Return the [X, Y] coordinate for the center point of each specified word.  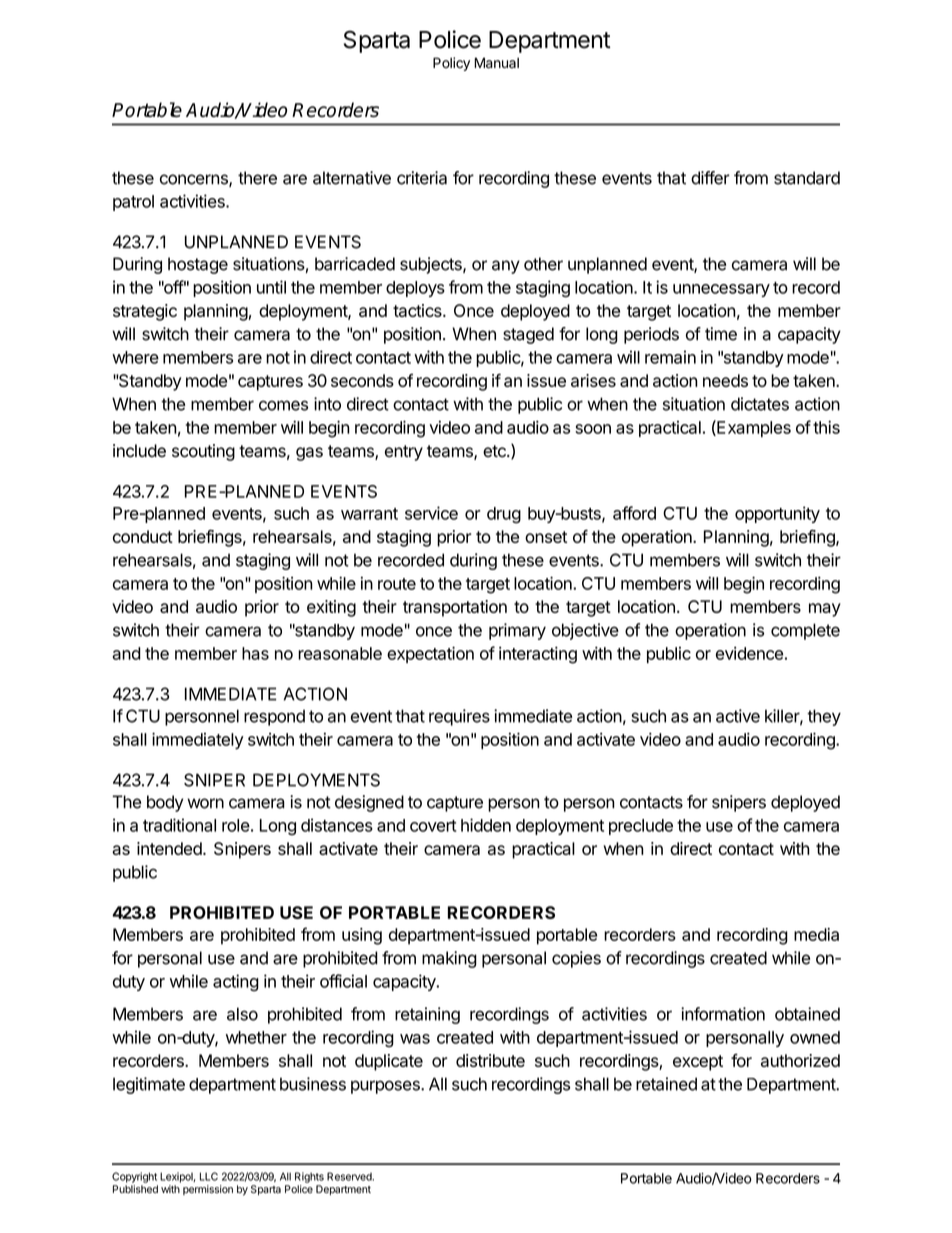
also [242, 1014]
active [738, 716]
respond [274, 717]
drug [504, 515]
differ [710, 178]
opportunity [777, 514]
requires [459, 717]
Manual [496, 63]
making [449, 959]
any [506, 267]
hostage [198, 265]
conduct [143, 536]
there [257, 178]
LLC [209, 1176]
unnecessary [721, 290]
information [723, 1014]
